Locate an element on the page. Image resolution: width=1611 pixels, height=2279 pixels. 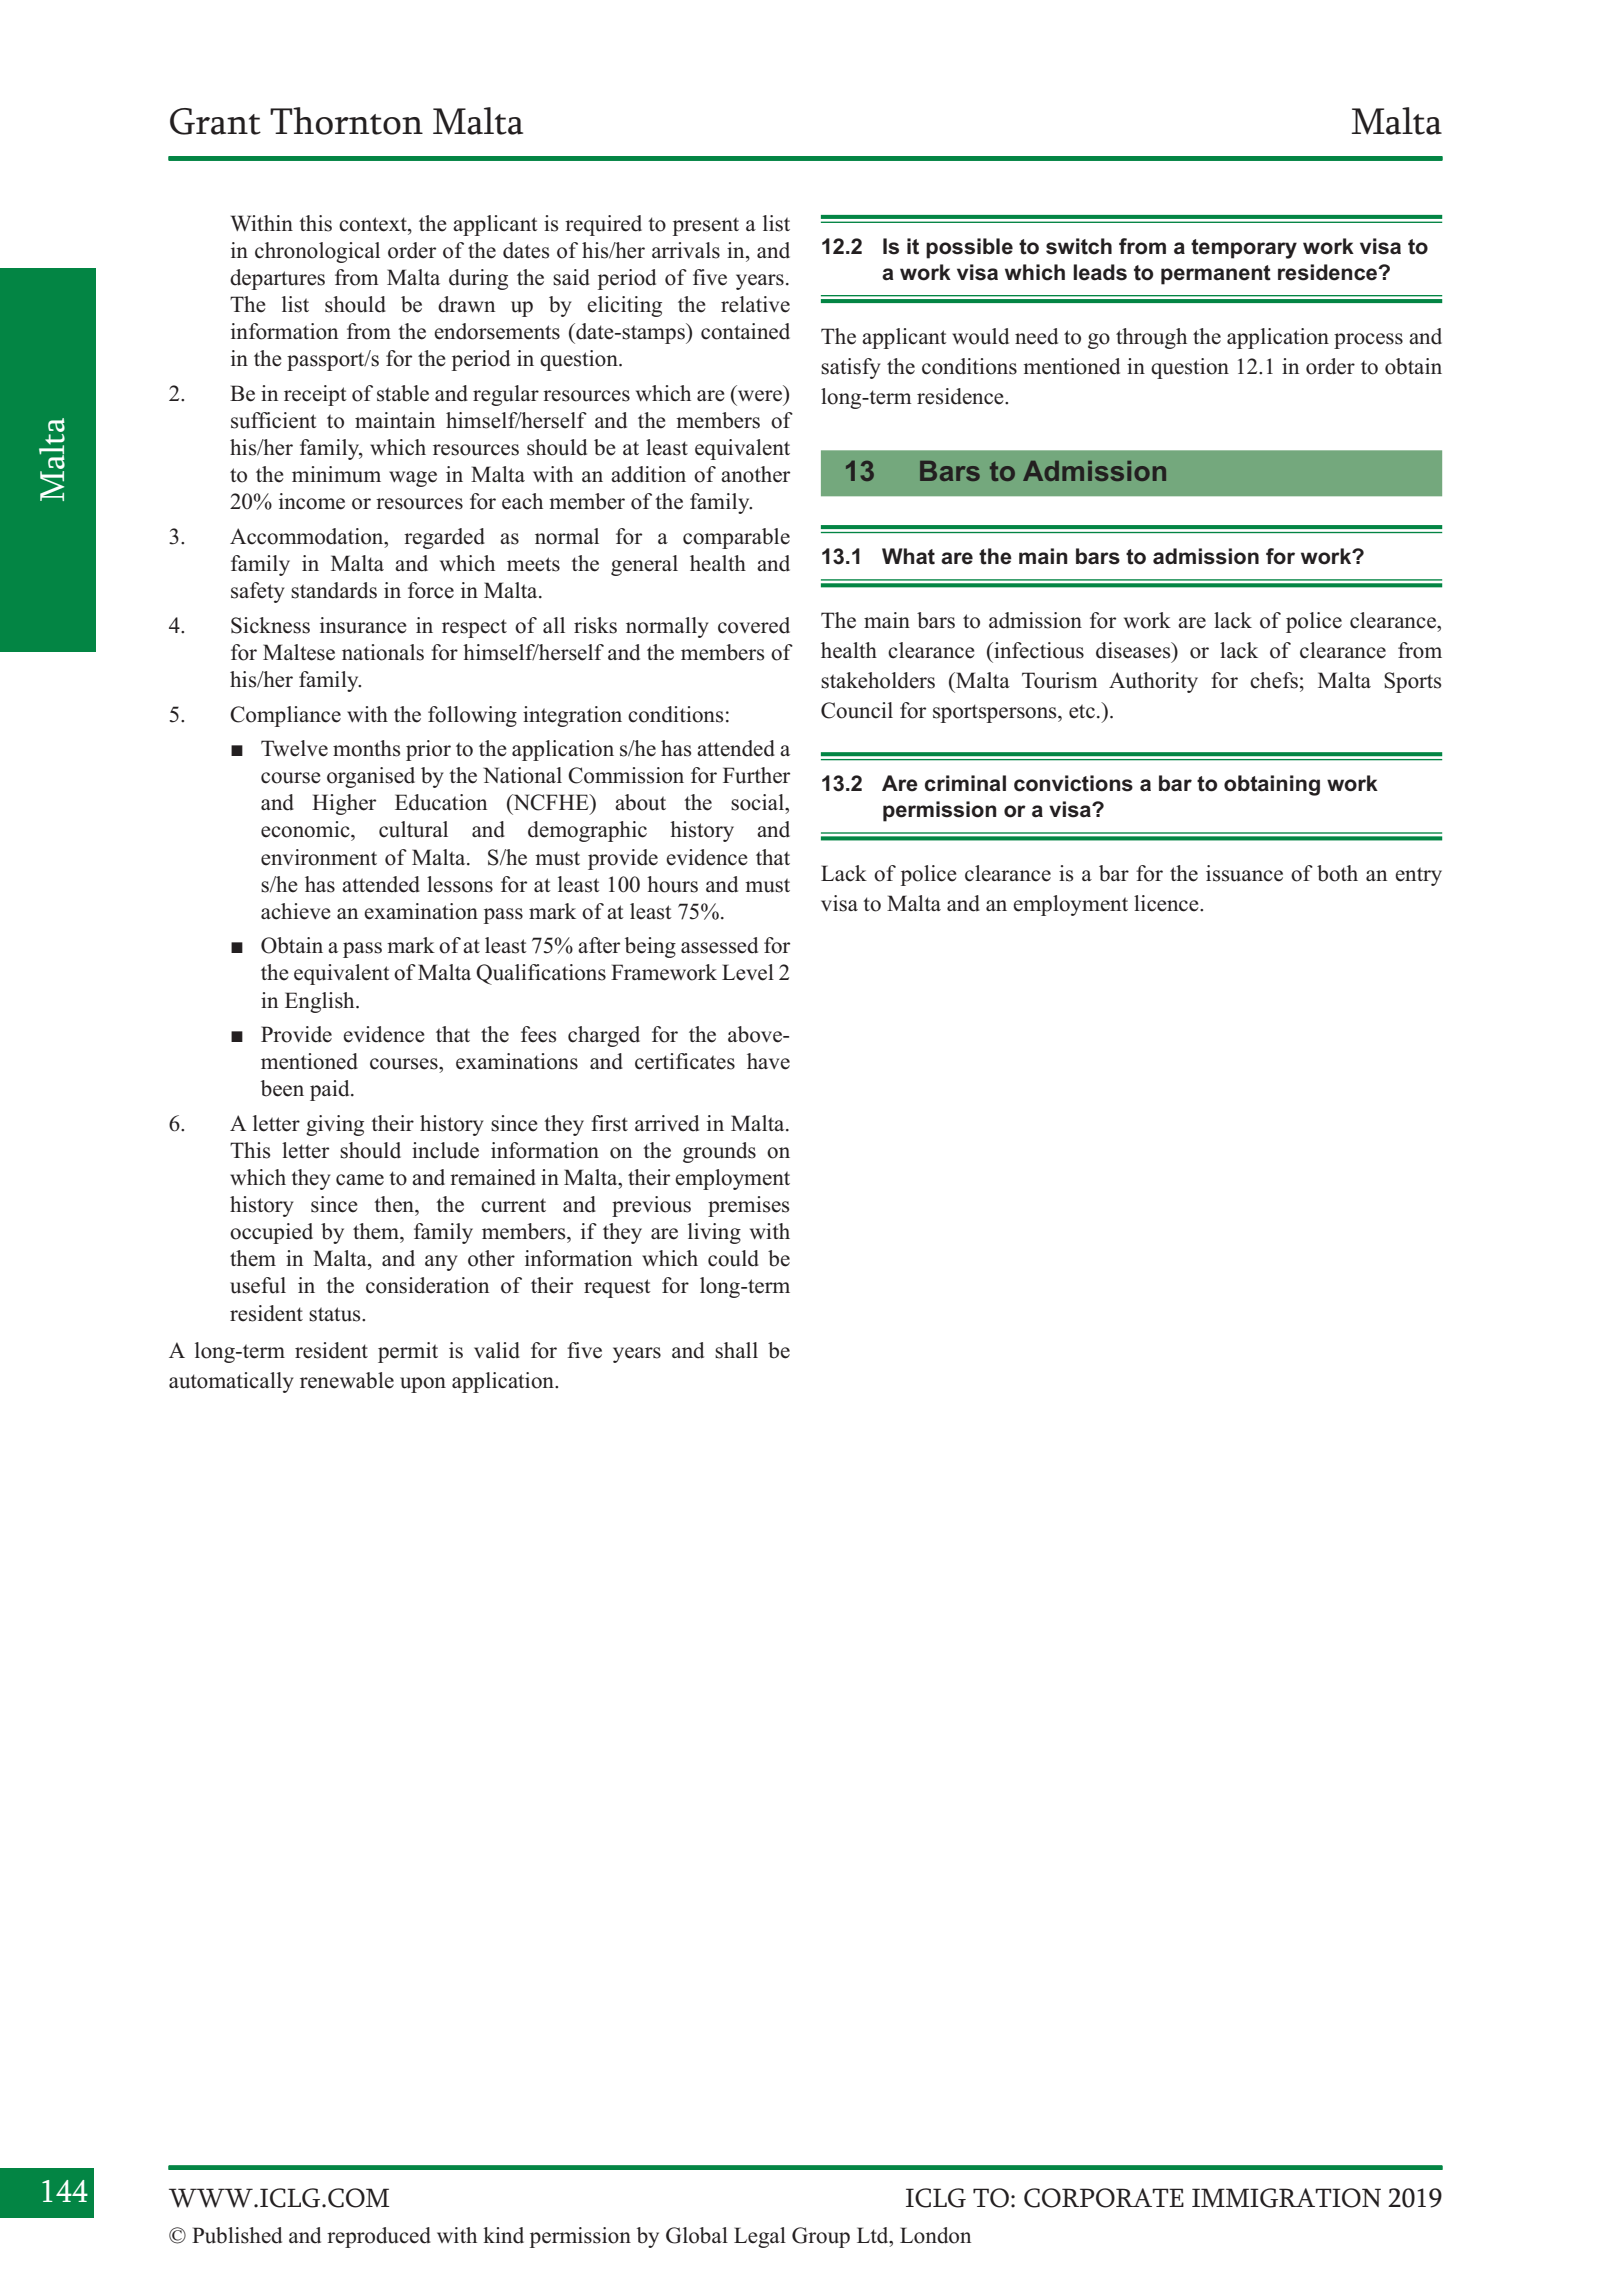
shall is located at coordinates (736, 1350).
